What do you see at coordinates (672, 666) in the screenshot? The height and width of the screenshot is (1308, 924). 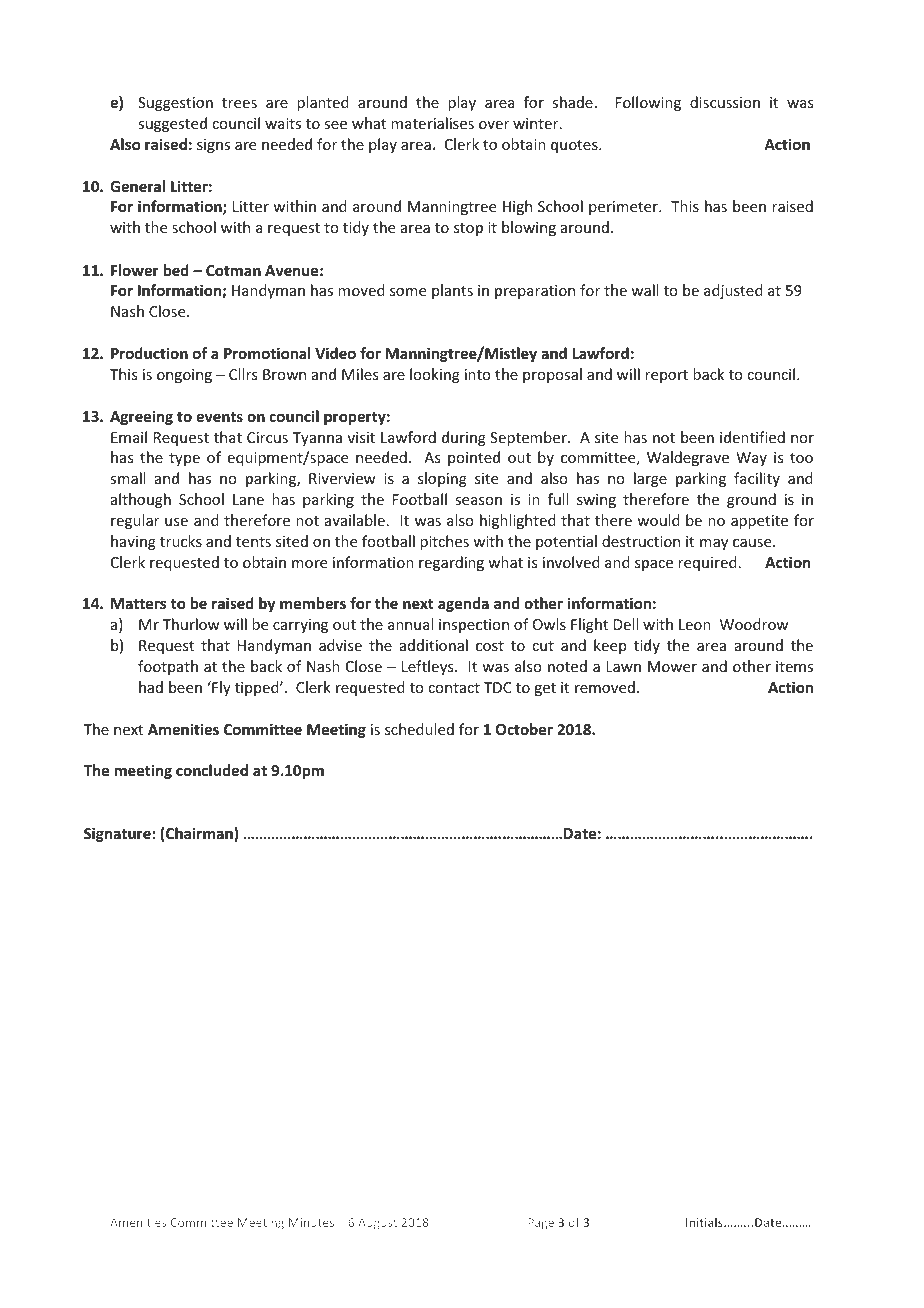 I see `Mower` at bounding box center [672, 666].
